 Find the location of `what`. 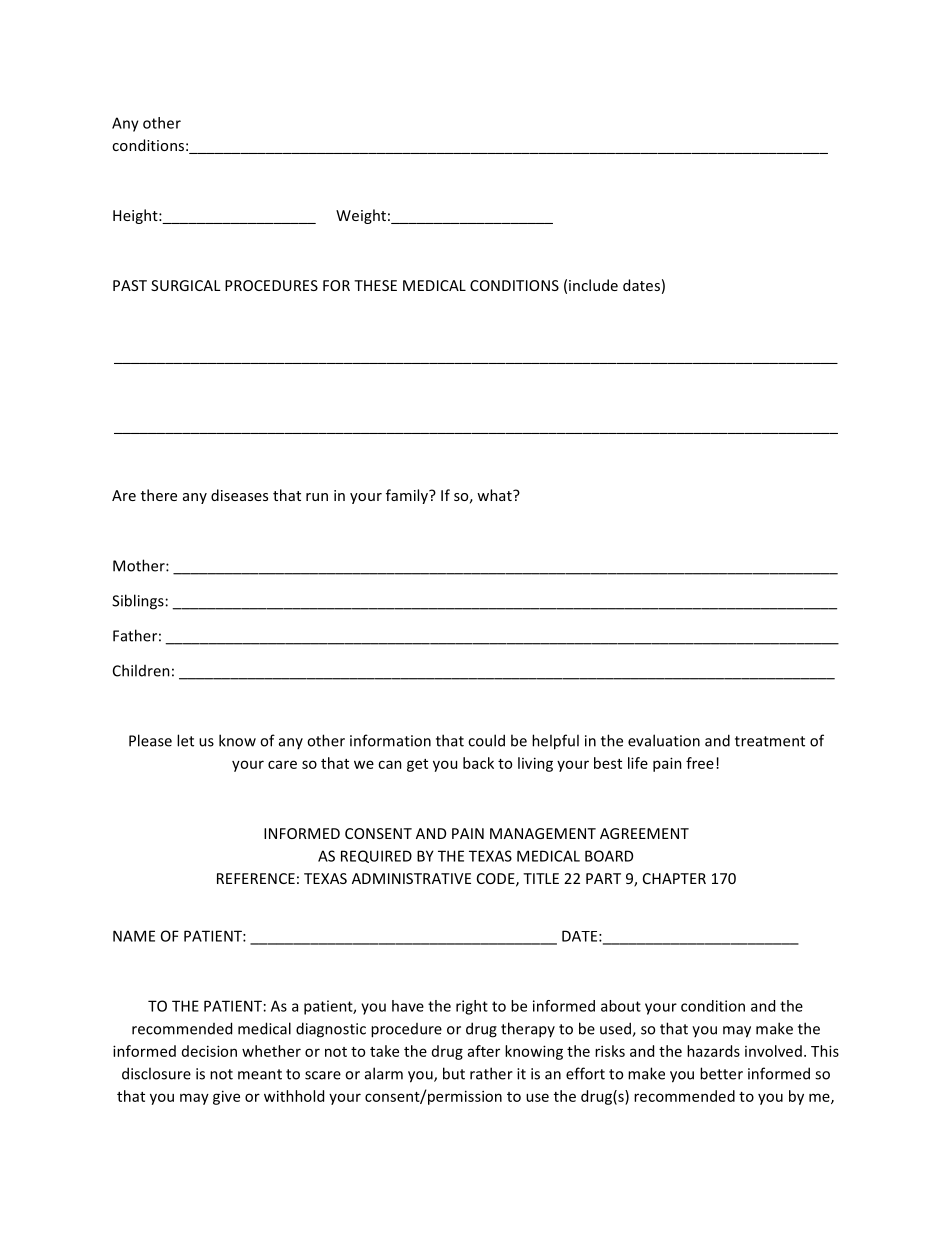

what is located at coordinates (495, 495).
